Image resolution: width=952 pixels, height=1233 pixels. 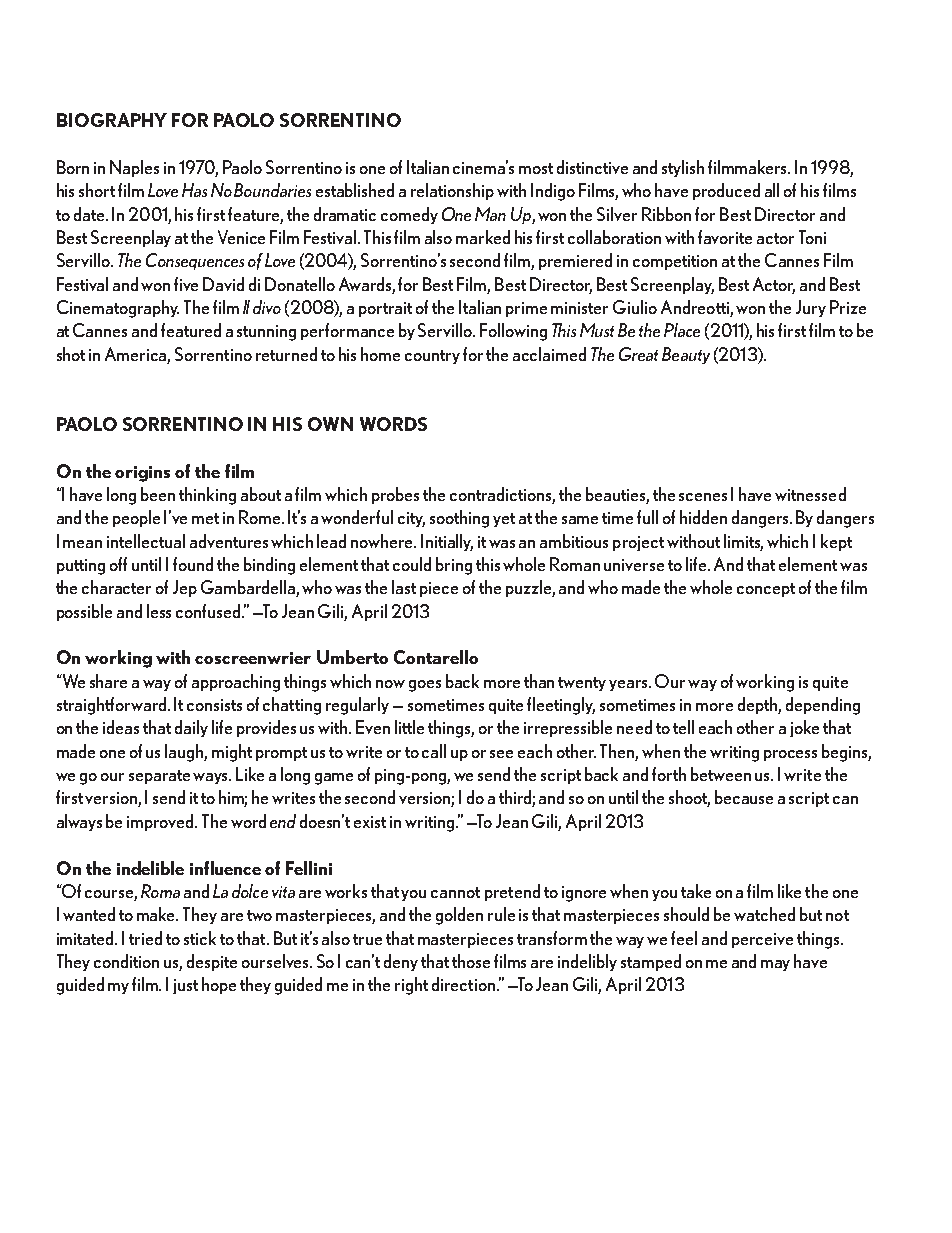 What do you see at coordinates (686, 355) in the screenshot?
I see `Beauty` at bounding box center [686, 355].
